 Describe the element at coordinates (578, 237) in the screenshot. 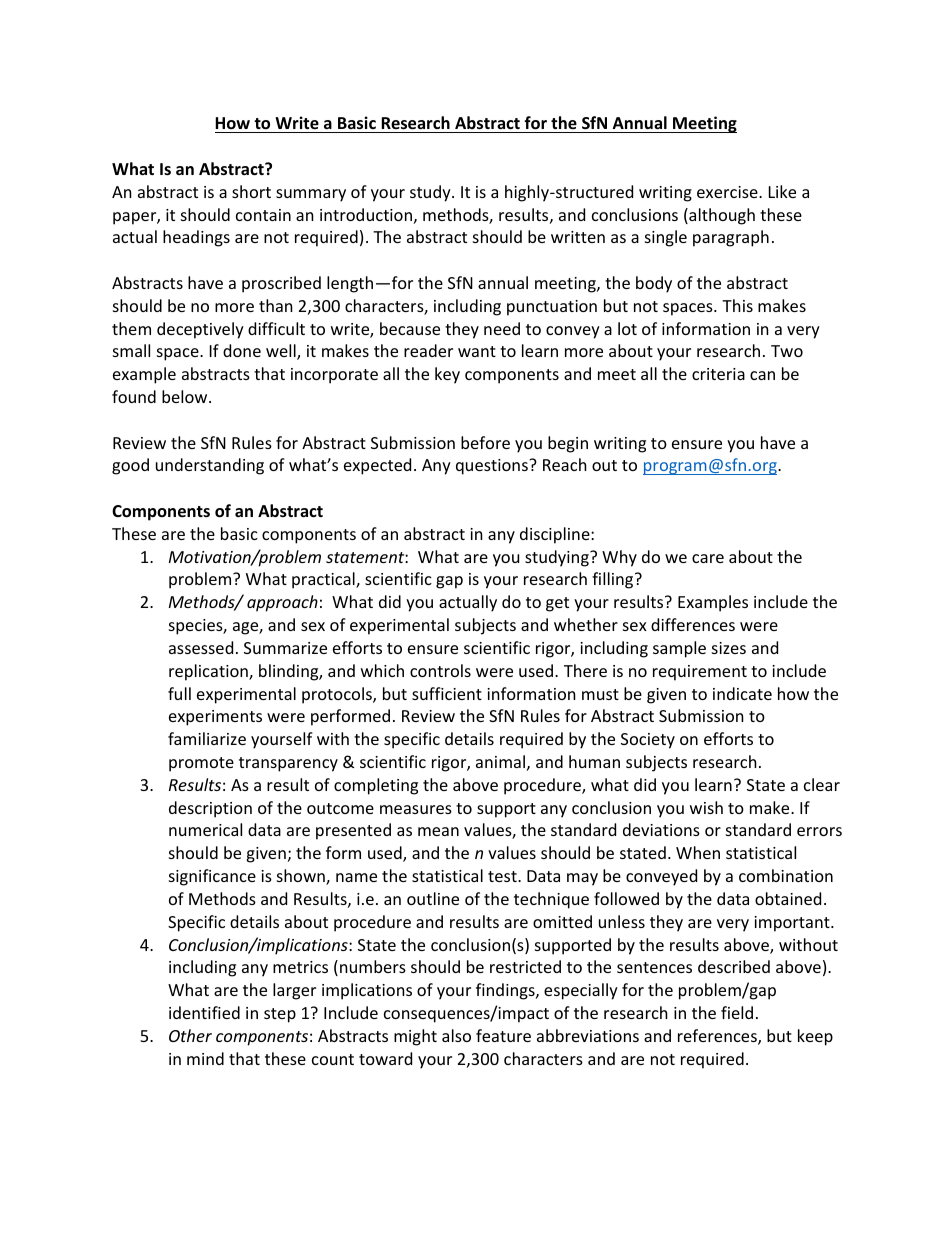

I see `written` at that location.
